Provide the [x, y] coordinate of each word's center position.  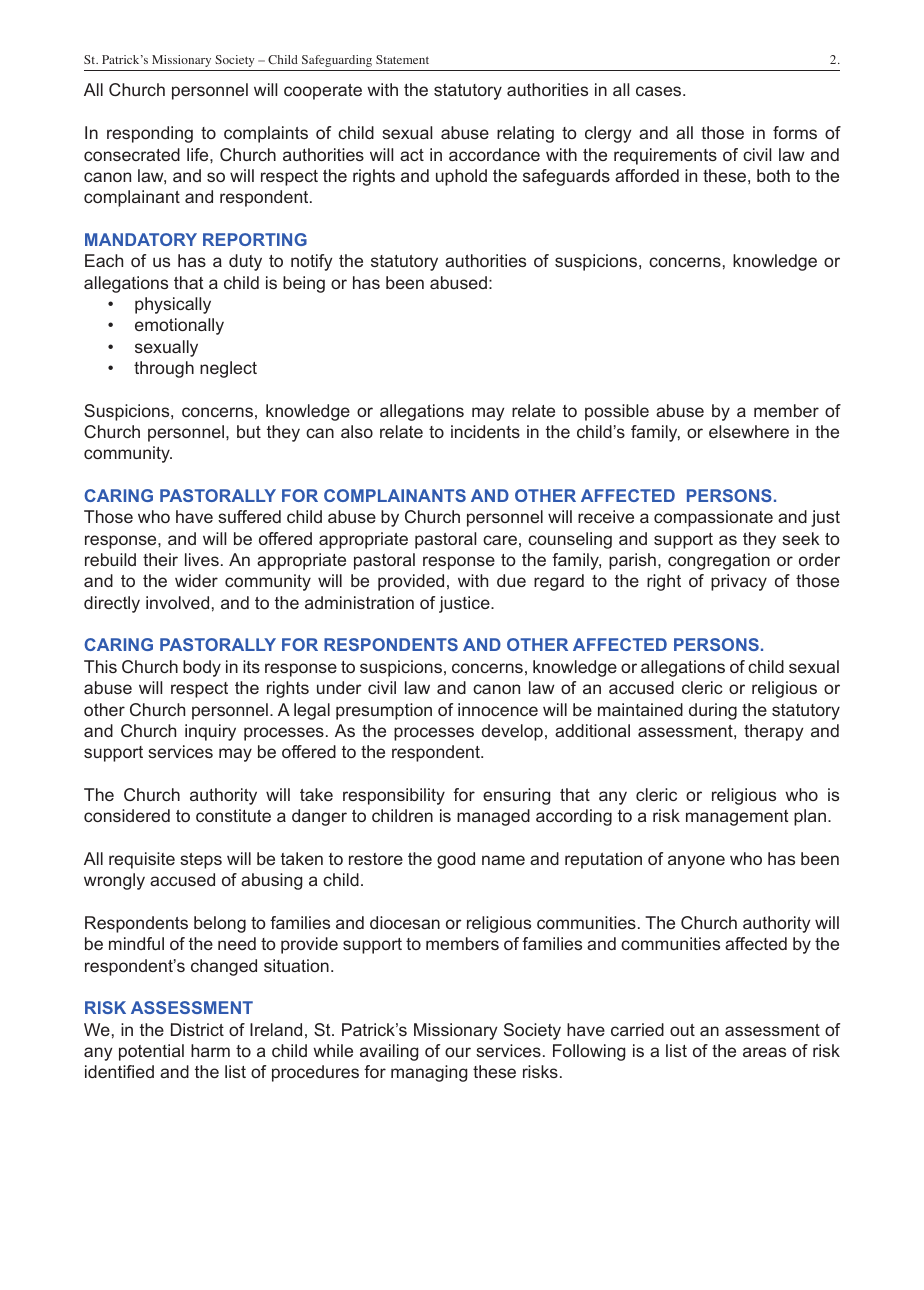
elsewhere [749, 431]
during [713, 711]
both [773, 175]
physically [173, 305]
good [456, 860]
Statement [402, 59]
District [197, 1029]
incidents [485, 431]
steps [201, 861]
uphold [461, 177]
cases [660, 91]
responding [150, 134]
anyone [696, 862]
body [202, 668]
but [249, 431]
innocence [498, 709]
